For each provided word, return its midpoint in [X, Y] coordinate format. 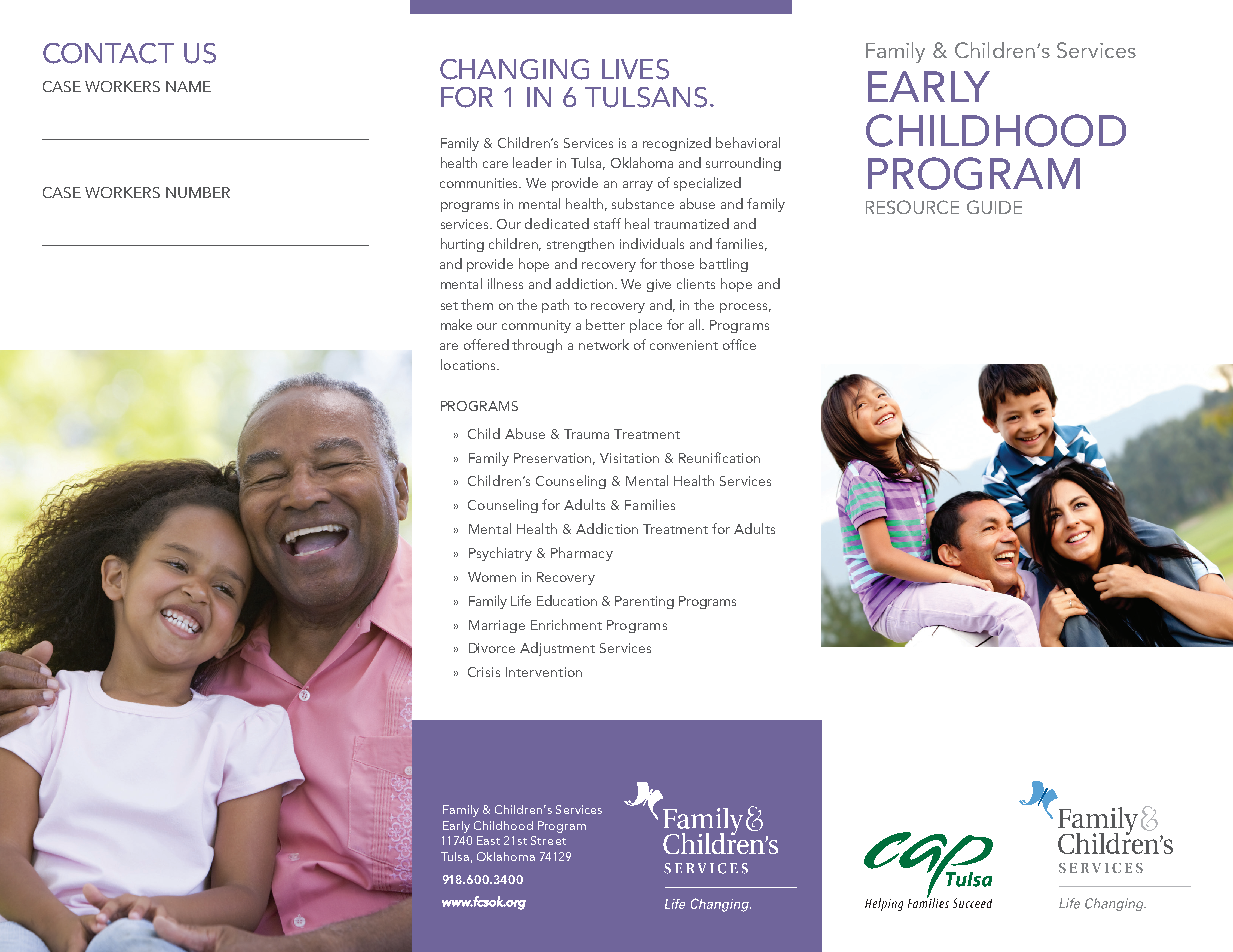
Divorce [492, 648]
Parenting [644, 602]
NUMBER [198, 192]
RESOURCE [912, 207]
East [488, 840]
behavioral [748, 142]
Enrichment [566, 624]
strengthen [580, 245]
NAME [188, 86]
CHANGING [514, 69]
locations [469, 364]
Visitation [629, 458]
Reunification [719, 457]
